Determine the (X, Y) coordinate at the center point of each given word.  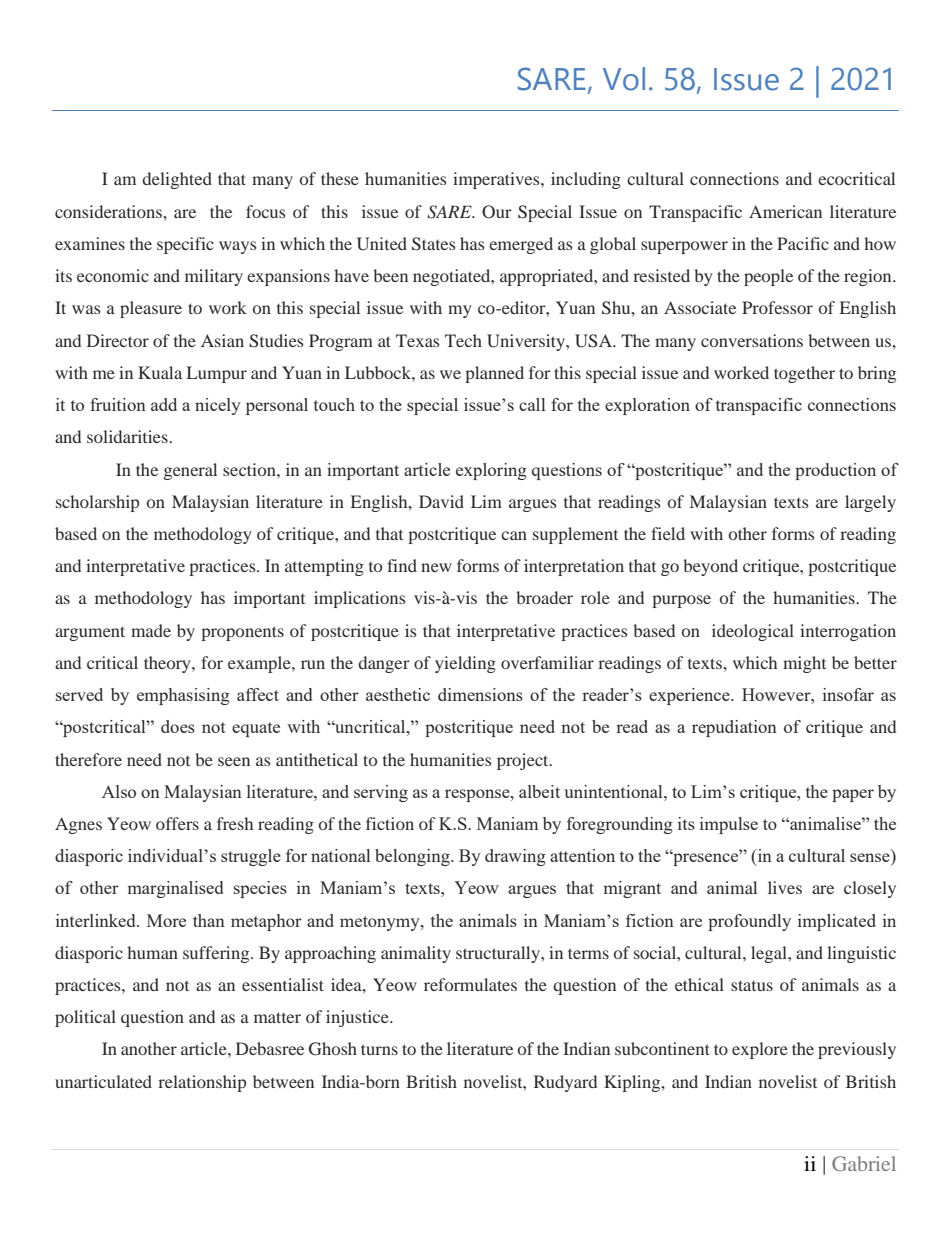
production (835, 471)
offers (177, 823)
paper (853, 795)
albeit (539, 791)
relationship (202, 1083)
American (785, 211)
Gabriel (864, 1163)
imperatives (497, 180)
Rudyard (565, 1083)
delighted (177, 180)
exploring (491, 471)
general (190, 471)
